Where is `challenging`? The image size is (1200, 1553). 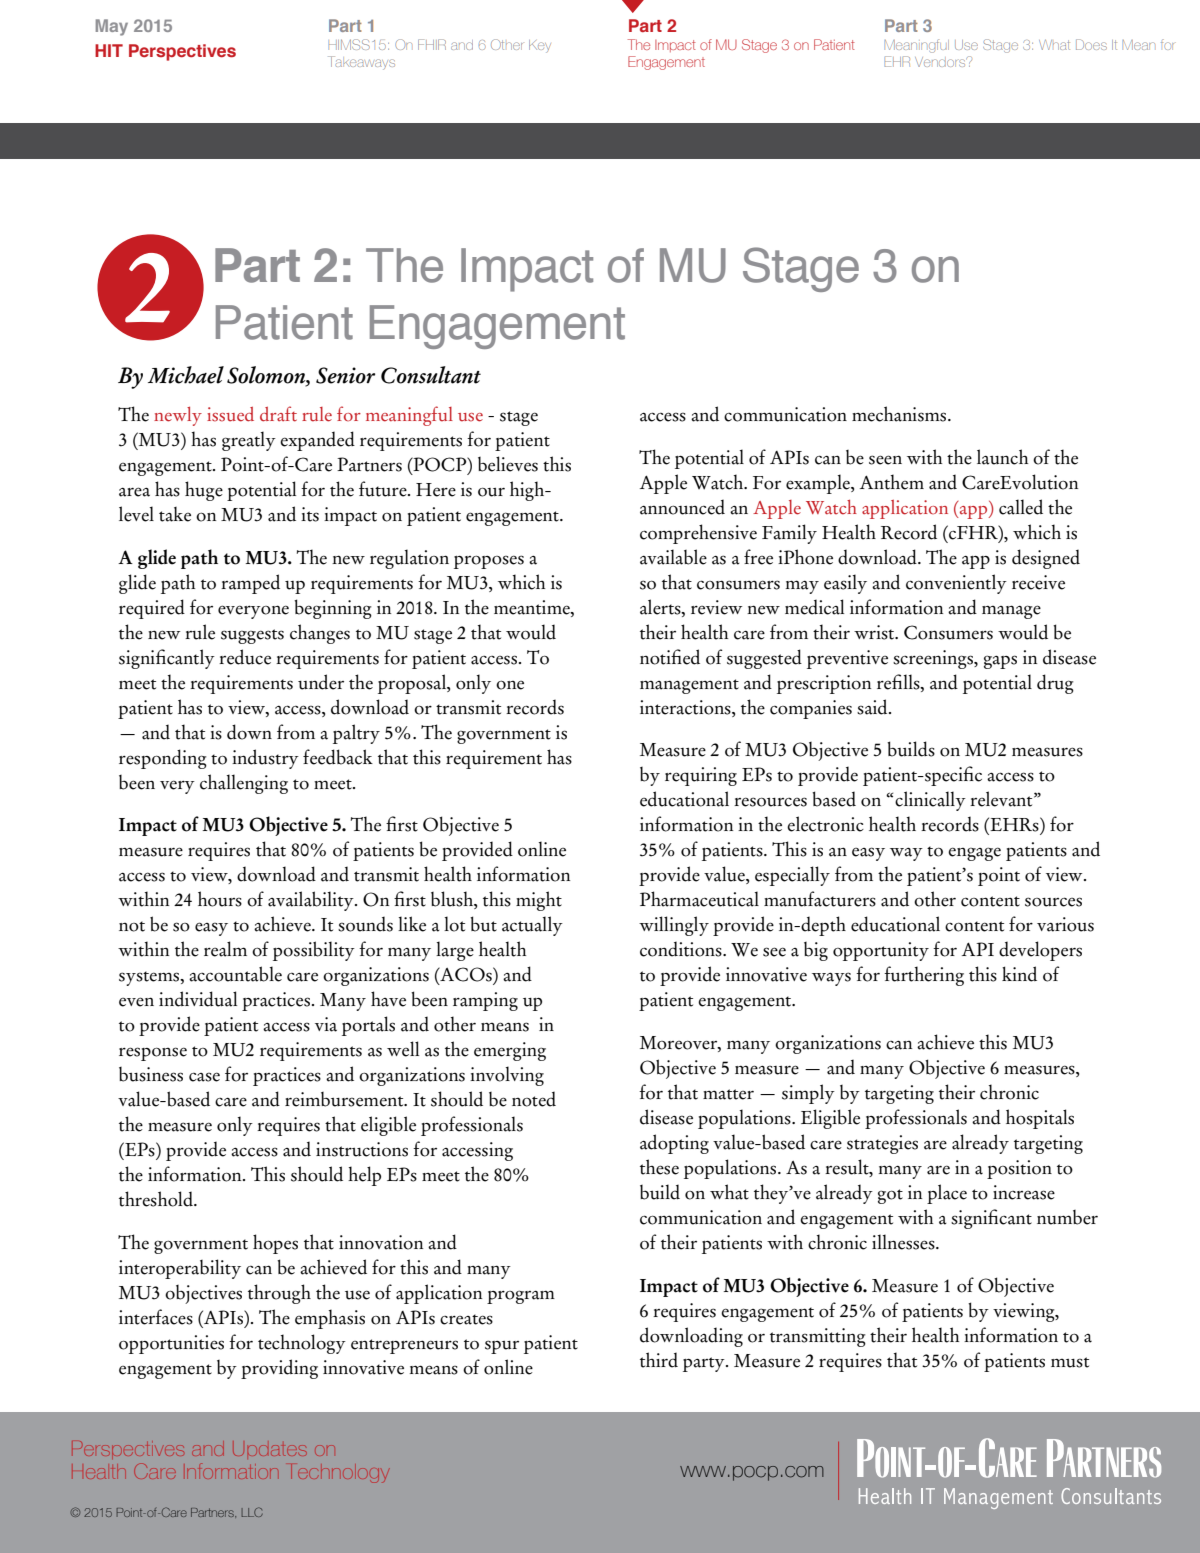
challenging is located at coordinates (244, 784).
